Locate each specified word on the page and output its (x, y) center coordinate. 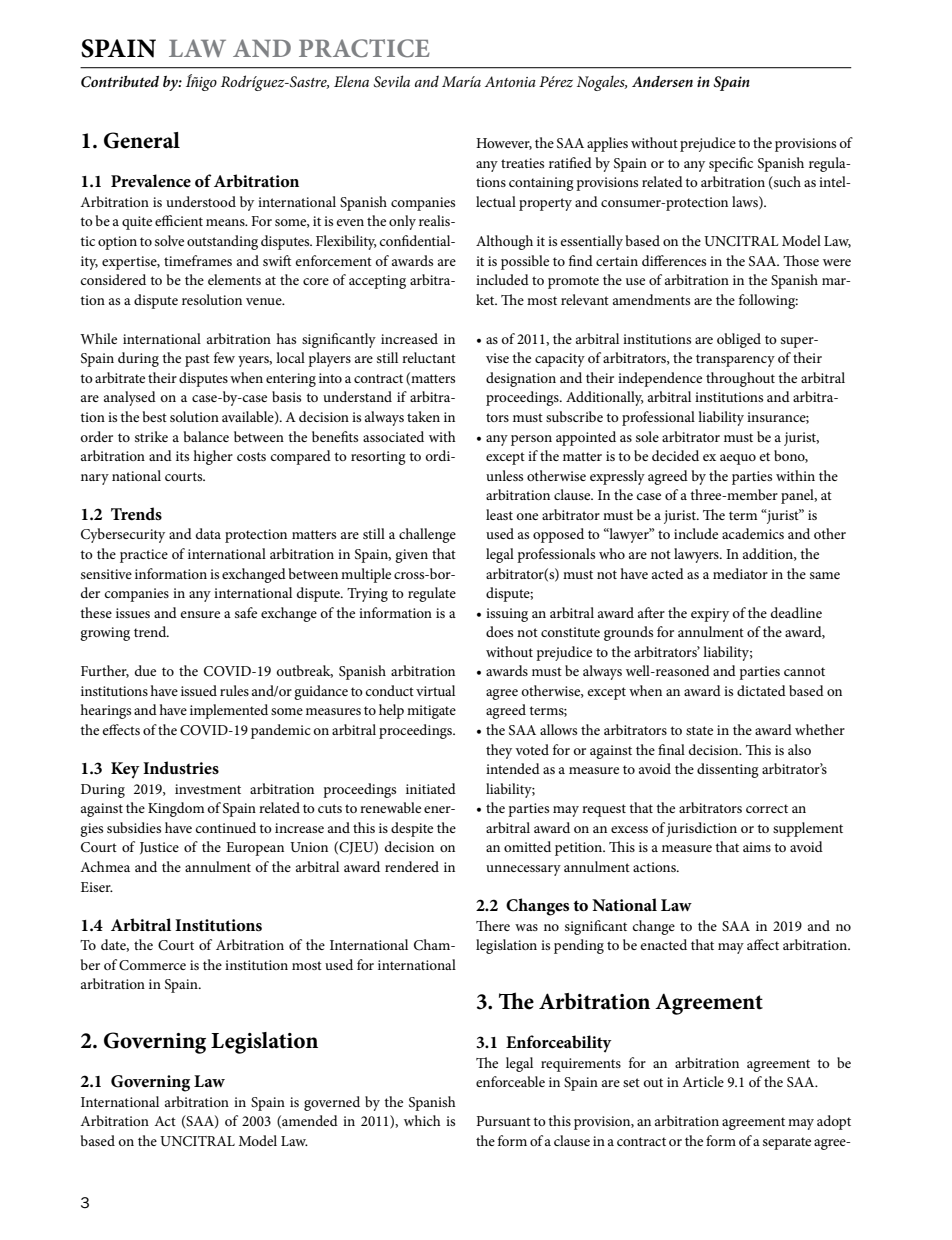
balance (206, 436)
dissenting (728, 770)
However (504, 144)
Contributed (120, 82)
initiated (431, 788)
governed (332, 1103)
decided (675, 455)
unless (504, 475)
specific (731, 164)
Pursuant (503, 1121)
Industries (181, 767)
